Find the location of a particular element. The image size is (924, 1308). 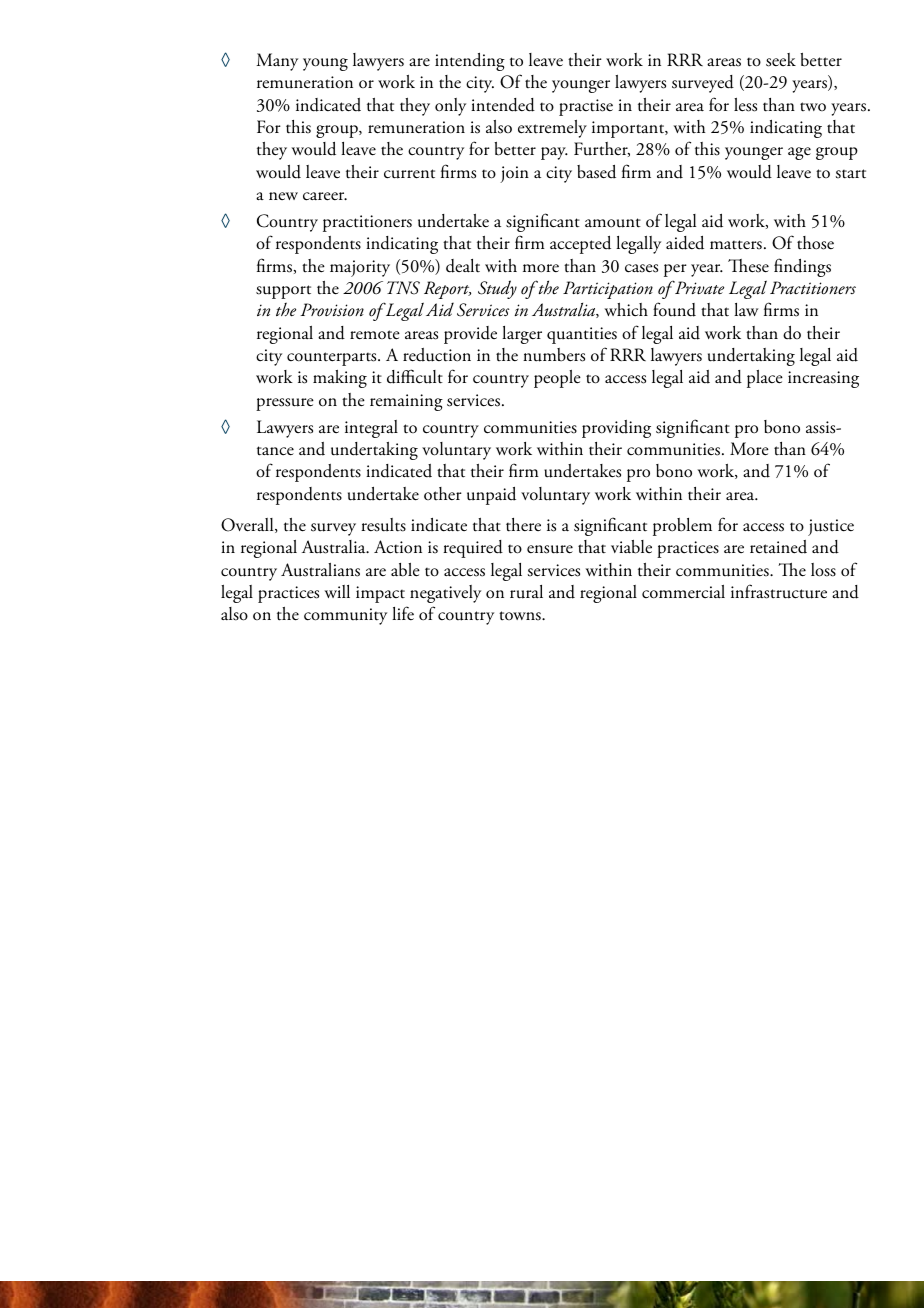

practise is located at coordinates (586, 107).
